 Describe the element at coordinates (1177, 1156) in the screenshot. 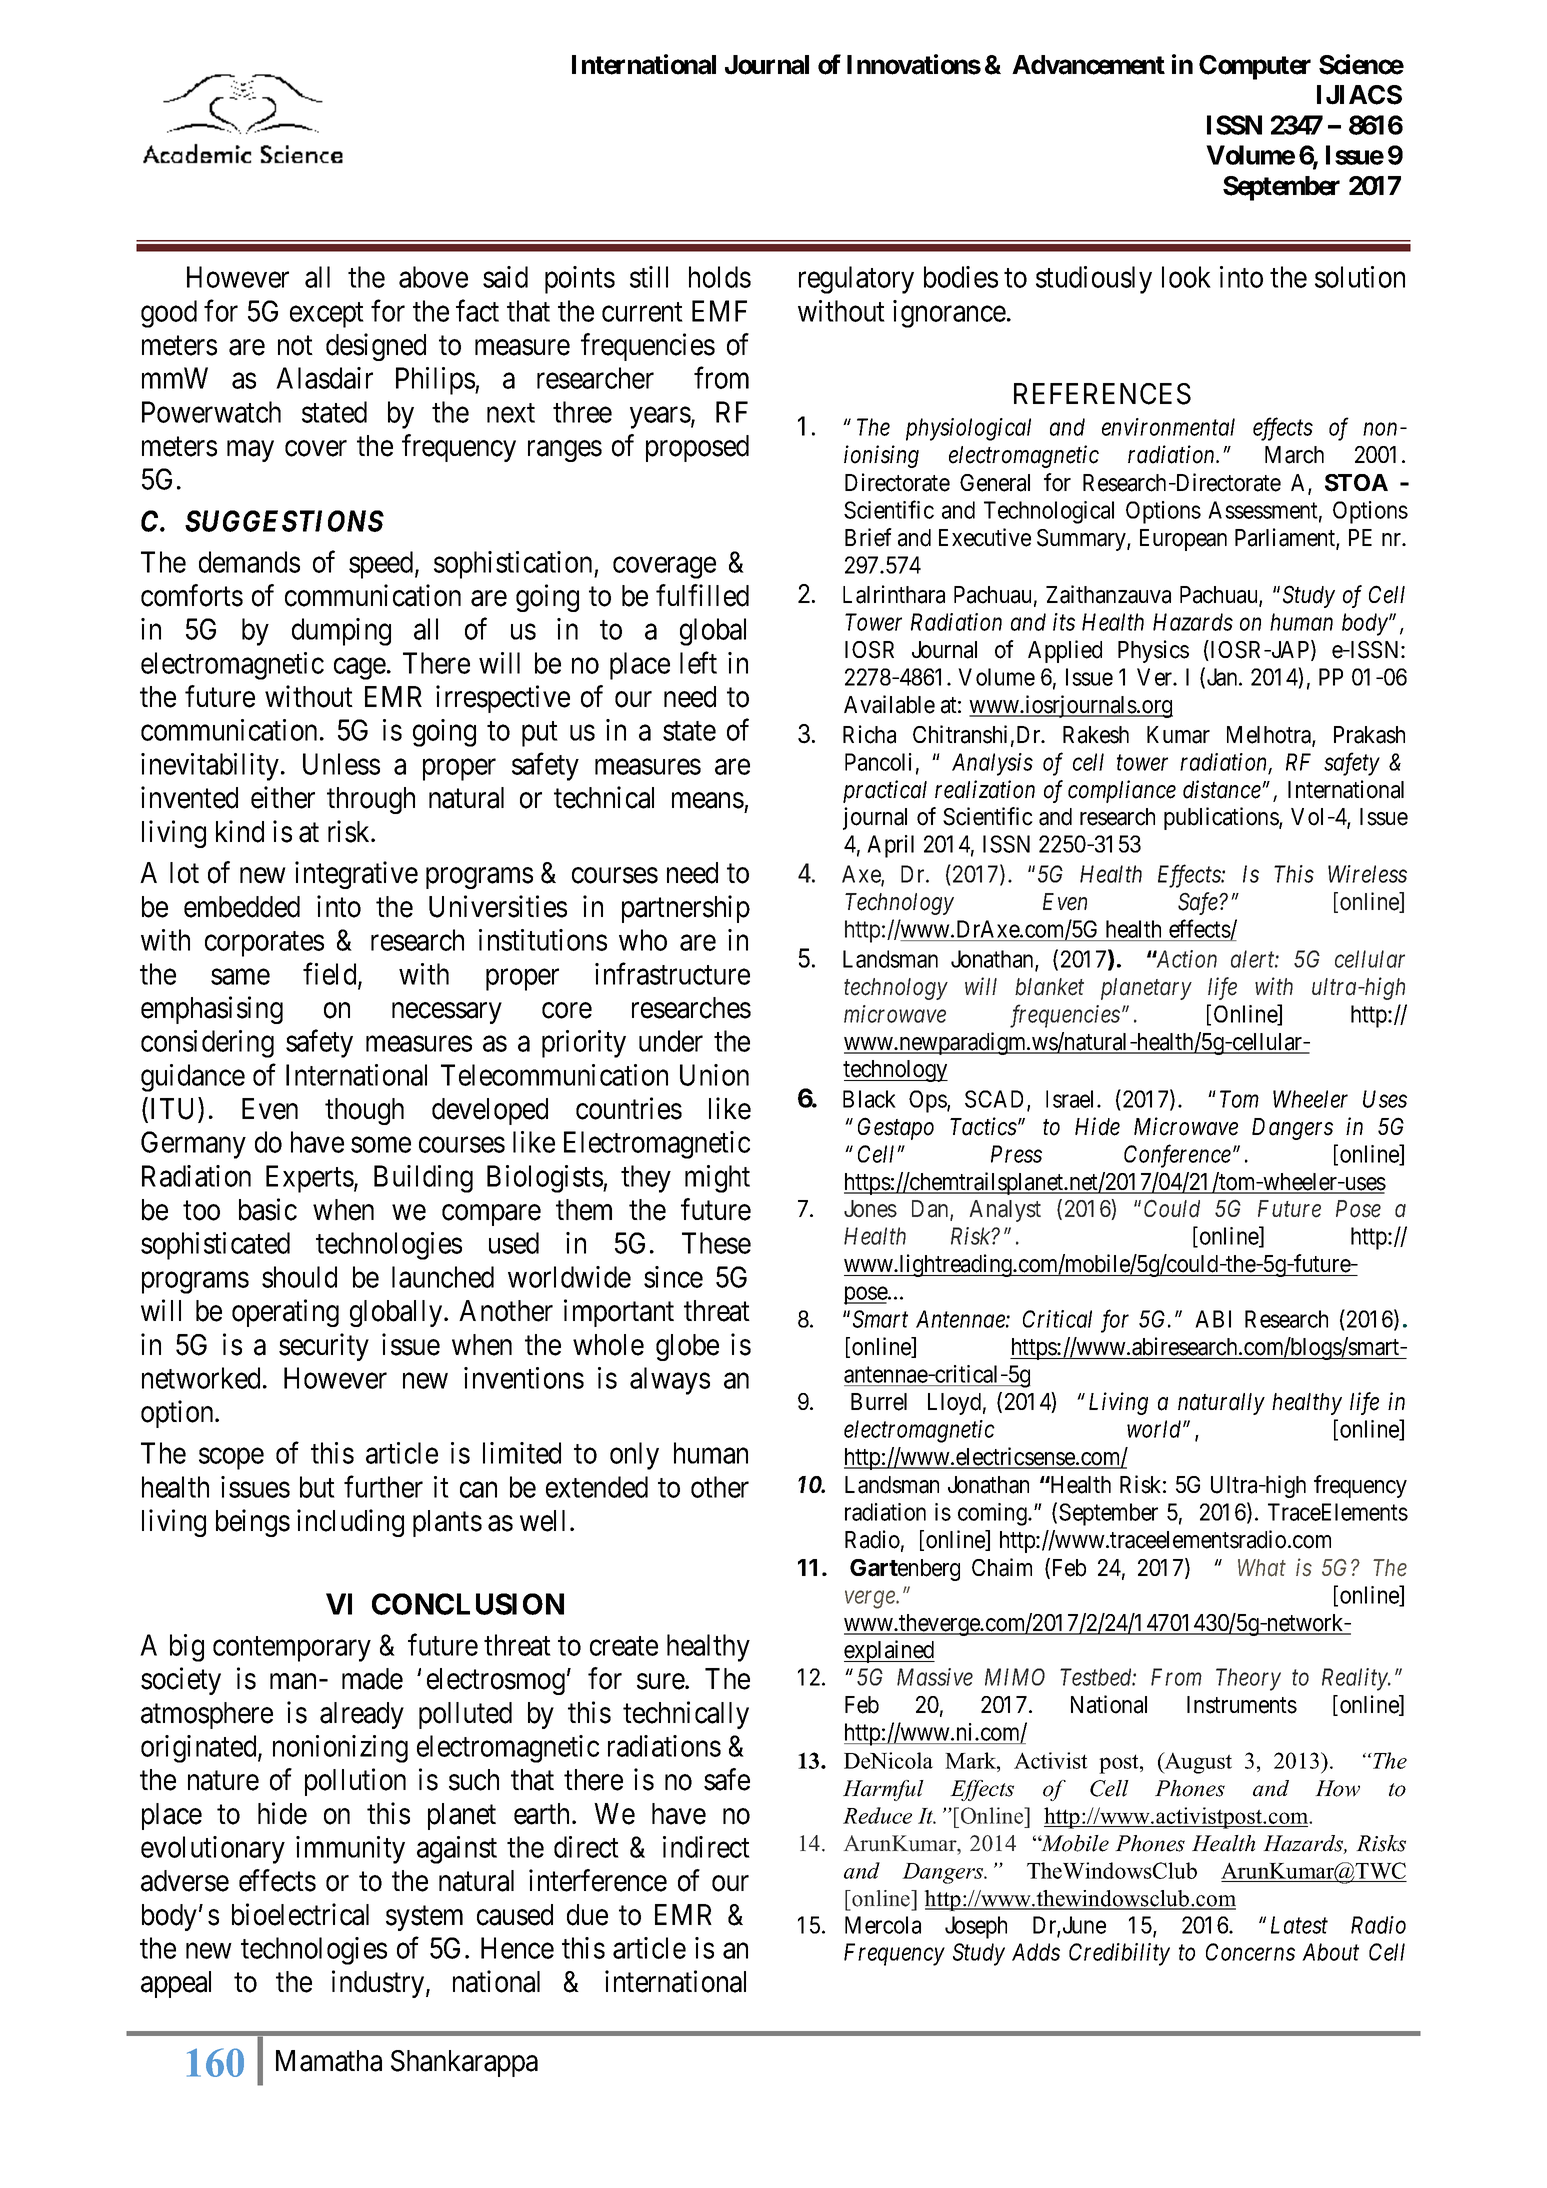

I see `Conference` at that location.
